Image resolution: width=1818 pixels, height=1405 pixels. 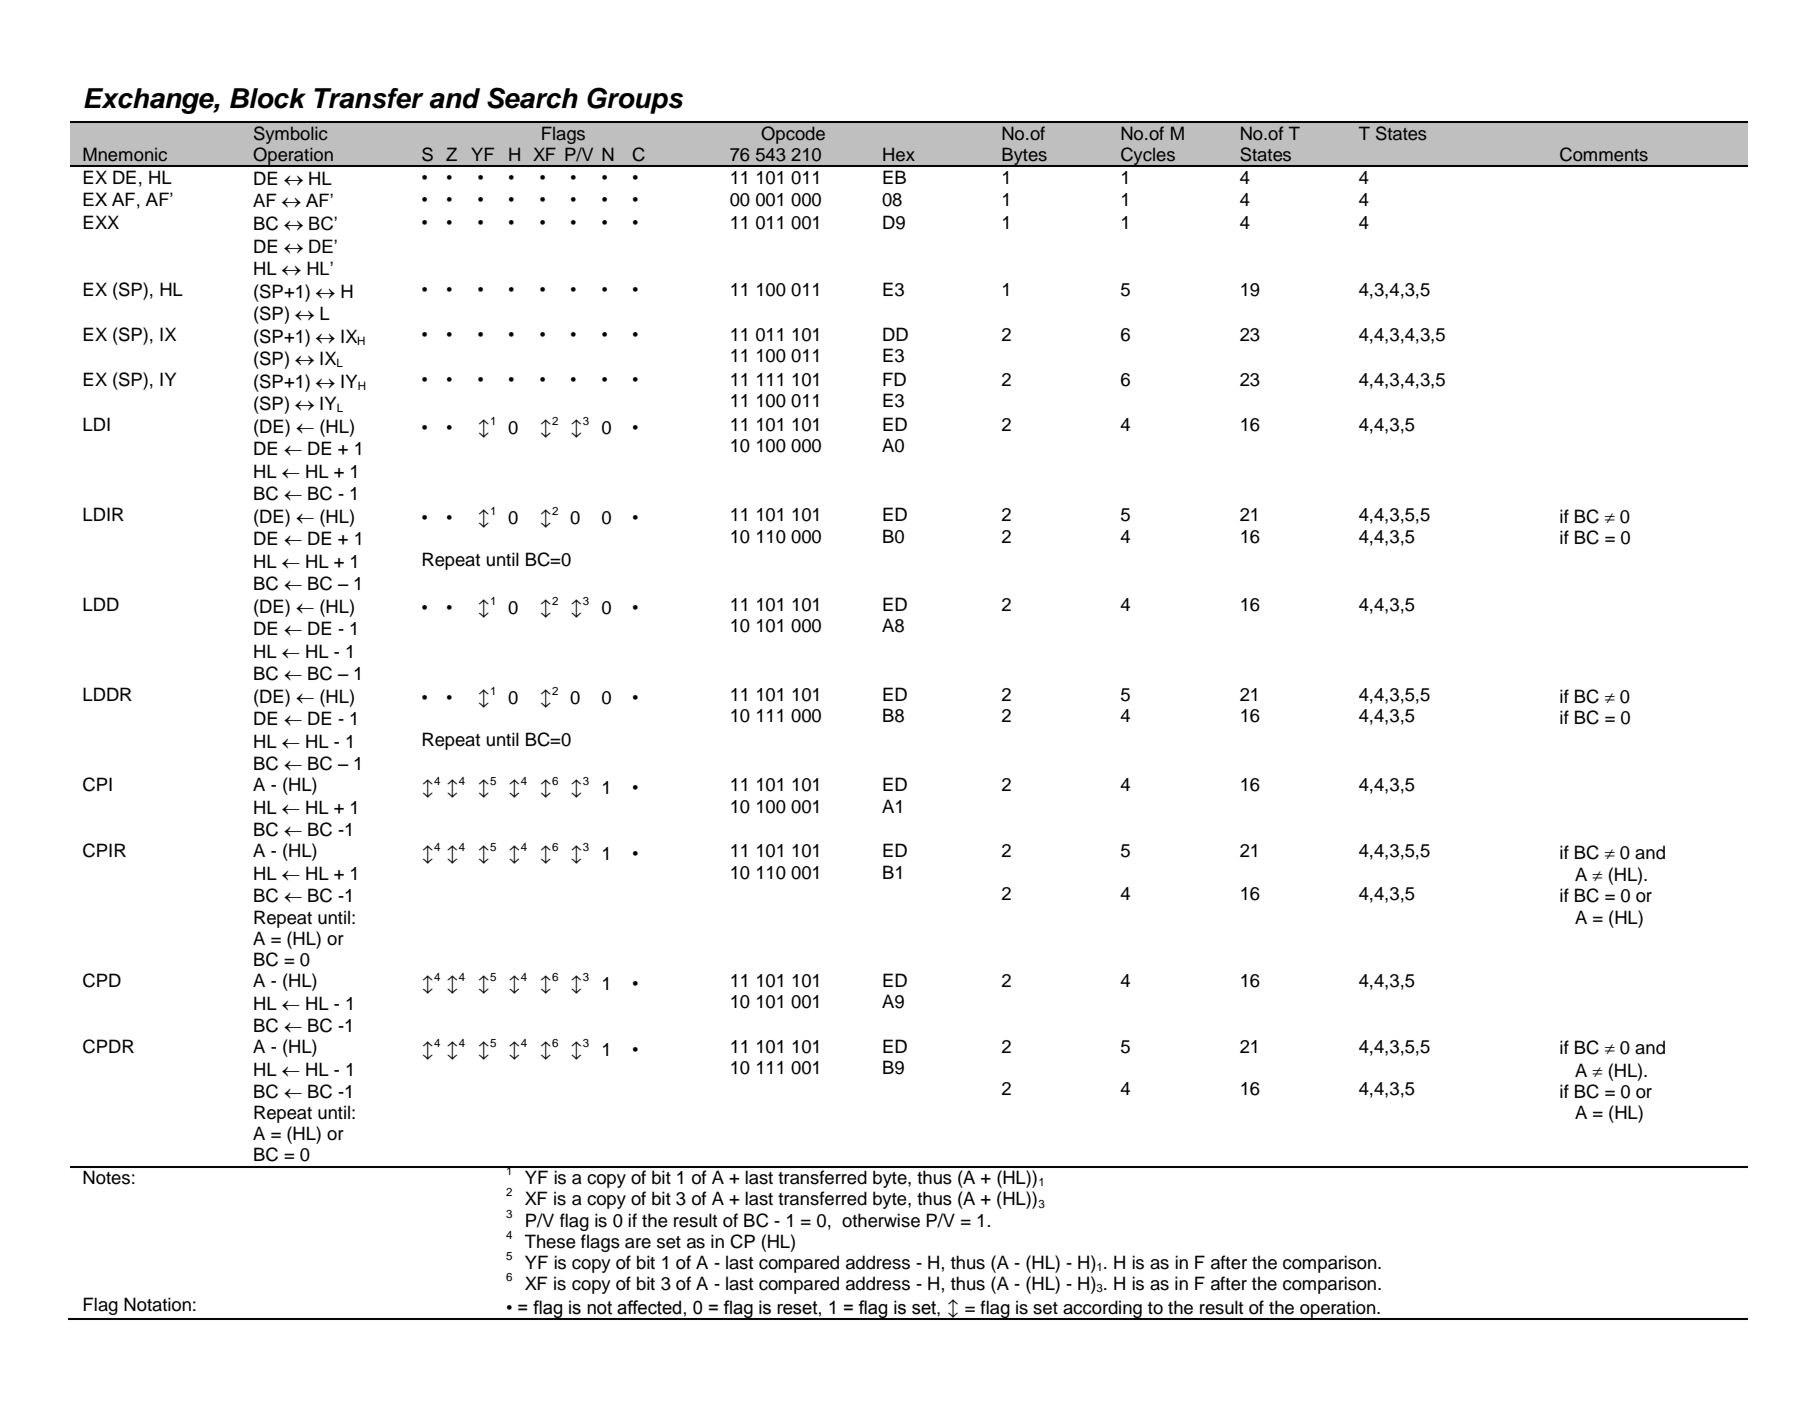 What do you see at coordinates (1102, 1310) in the page?
I see `according` at bounding box center [1102, 1310].
